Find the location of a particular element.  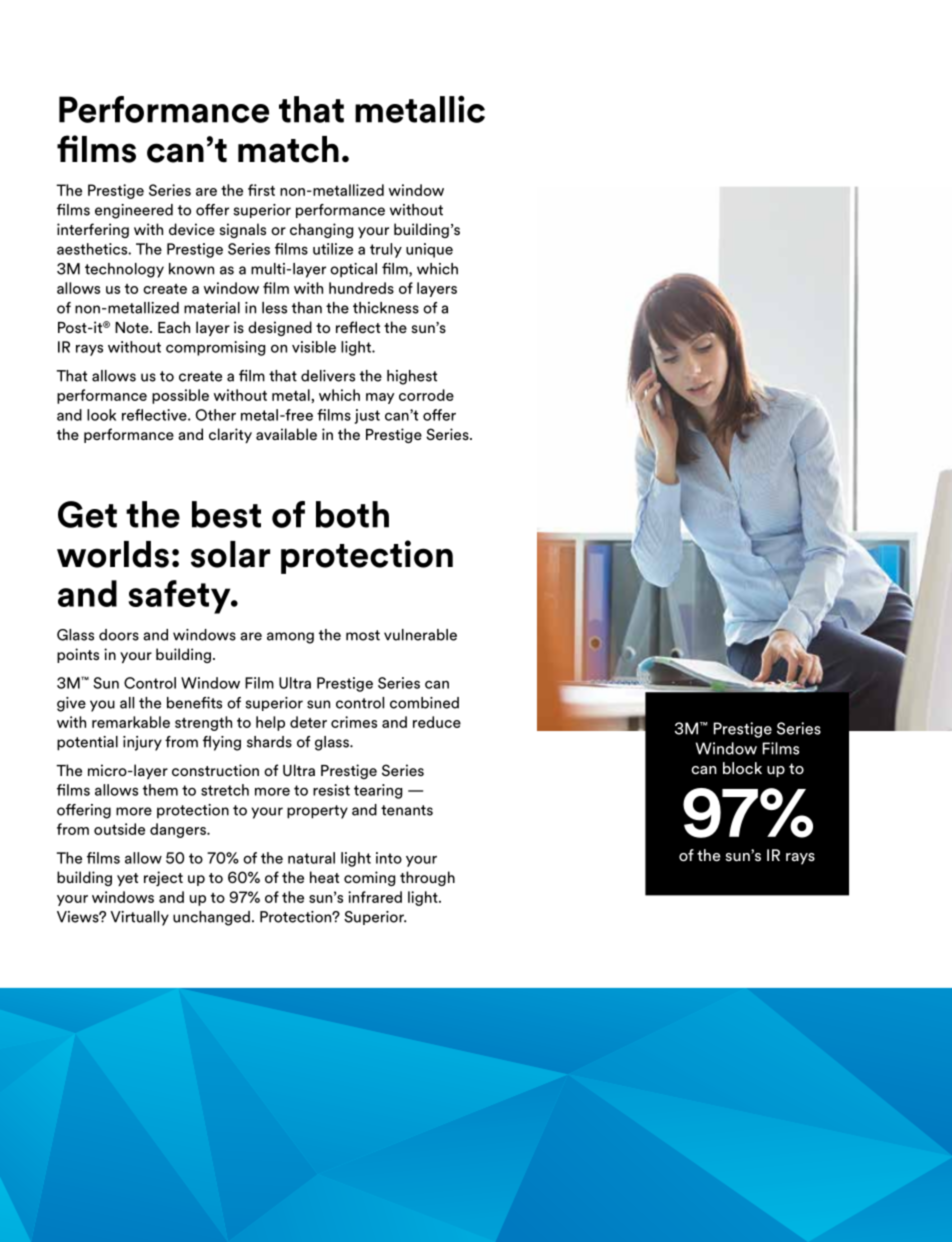

engineered is located at coordinates (134, 211).
